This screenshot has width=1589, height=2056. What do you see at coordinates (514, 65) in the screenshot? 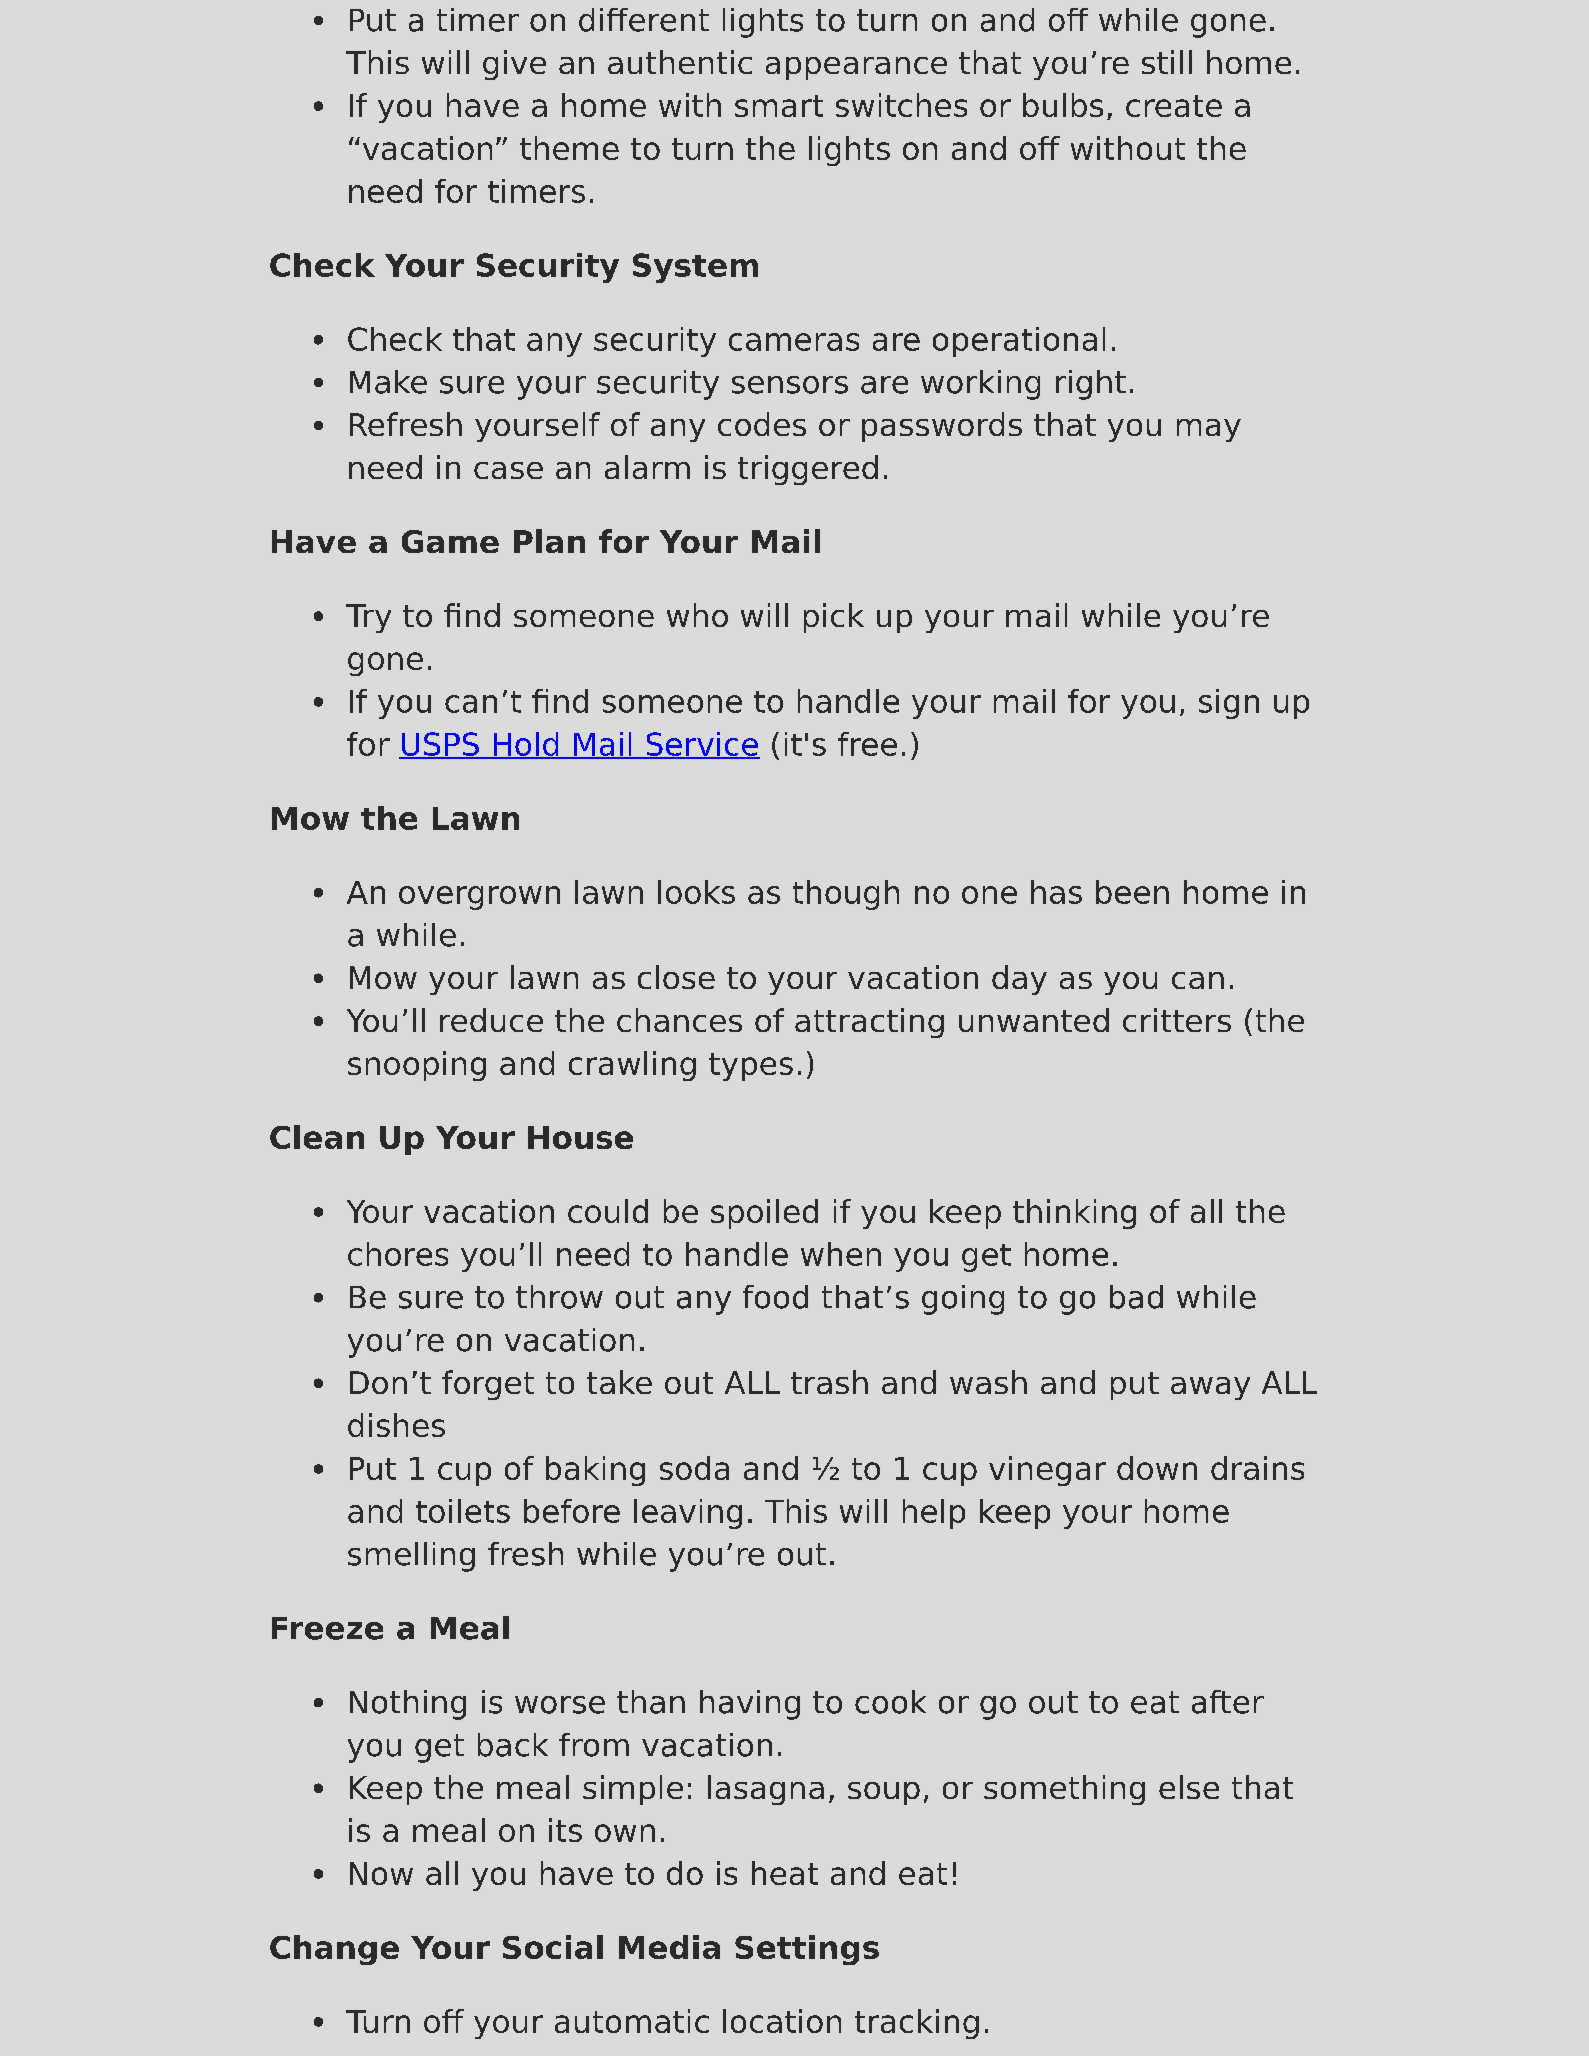
I see `give` at bounding box center [514, 65].
